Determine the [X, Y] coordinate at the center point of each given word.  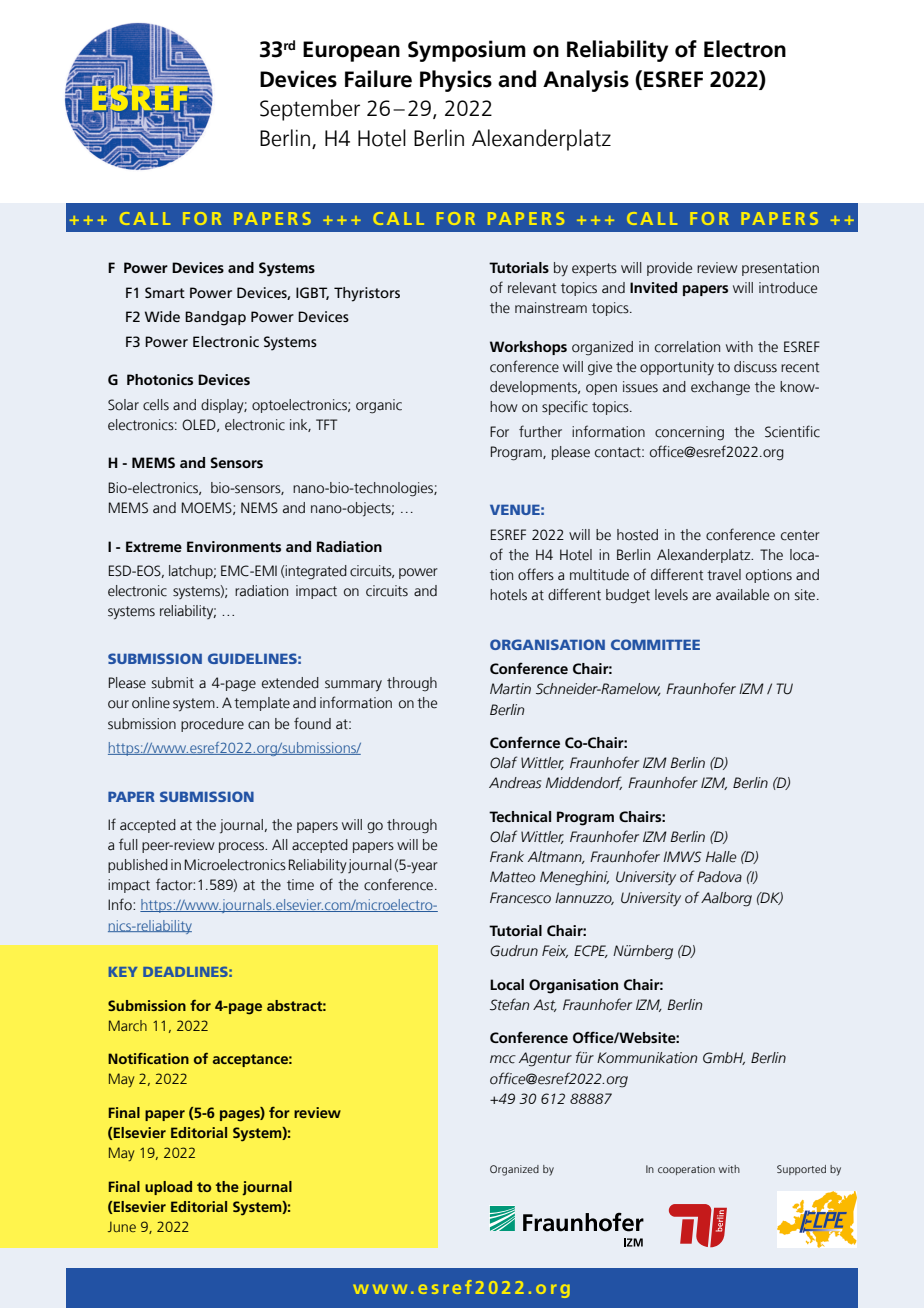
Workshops [528, 348]
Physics [456, 81]
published [138, 866]
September [310, 110]
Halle [721, 857]
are [701, 596]
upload [168, 1188]
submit [173, 683]
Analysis [586, 81]
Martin [510, 689]
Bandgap [215, 318]
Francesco [520, 898]
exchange [720, 388]
